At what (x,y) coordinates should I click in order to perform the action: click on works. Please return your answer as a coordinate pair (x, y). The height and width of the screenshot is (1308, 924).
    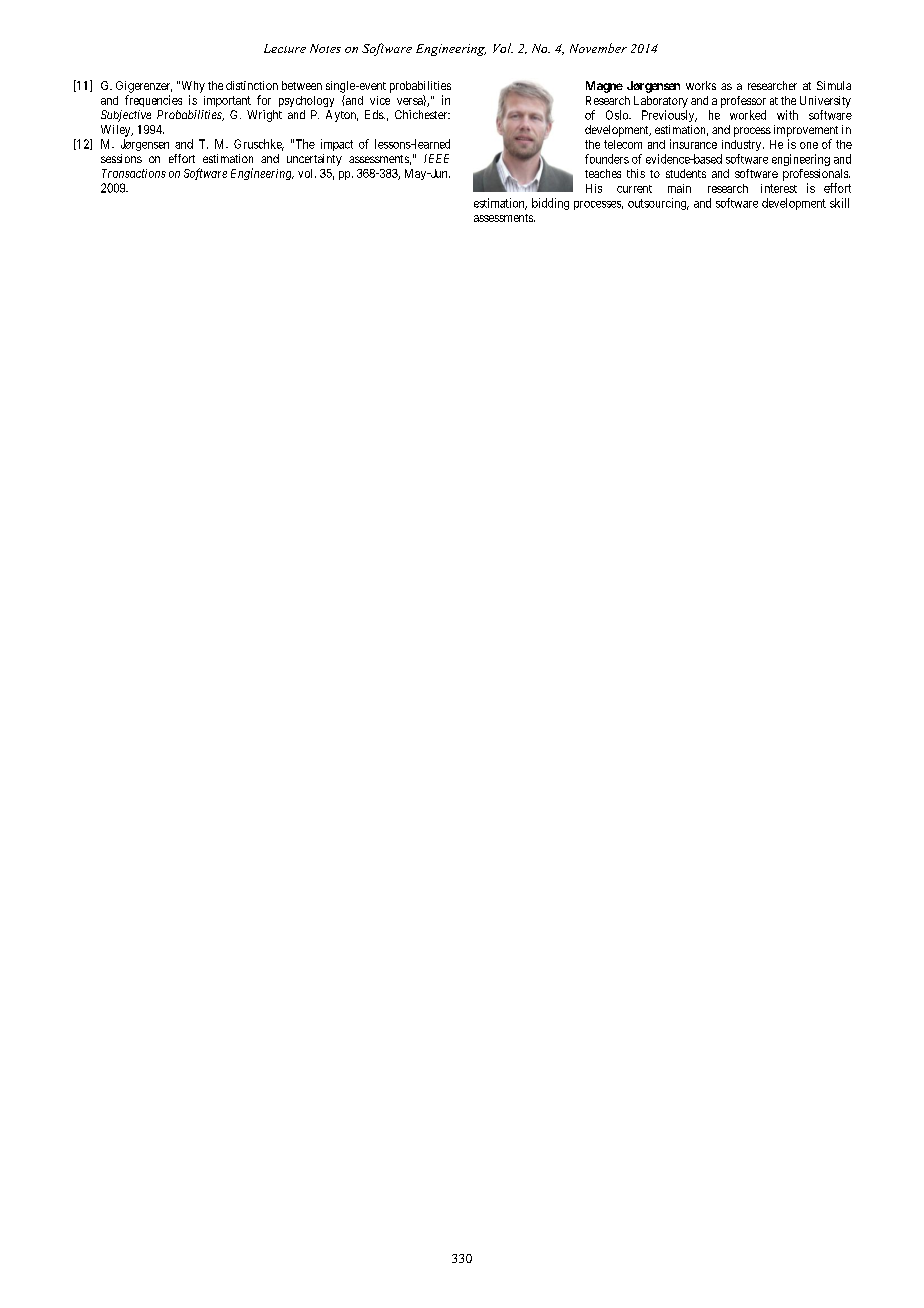
    Looking at the image, I should click on (701, 85).
